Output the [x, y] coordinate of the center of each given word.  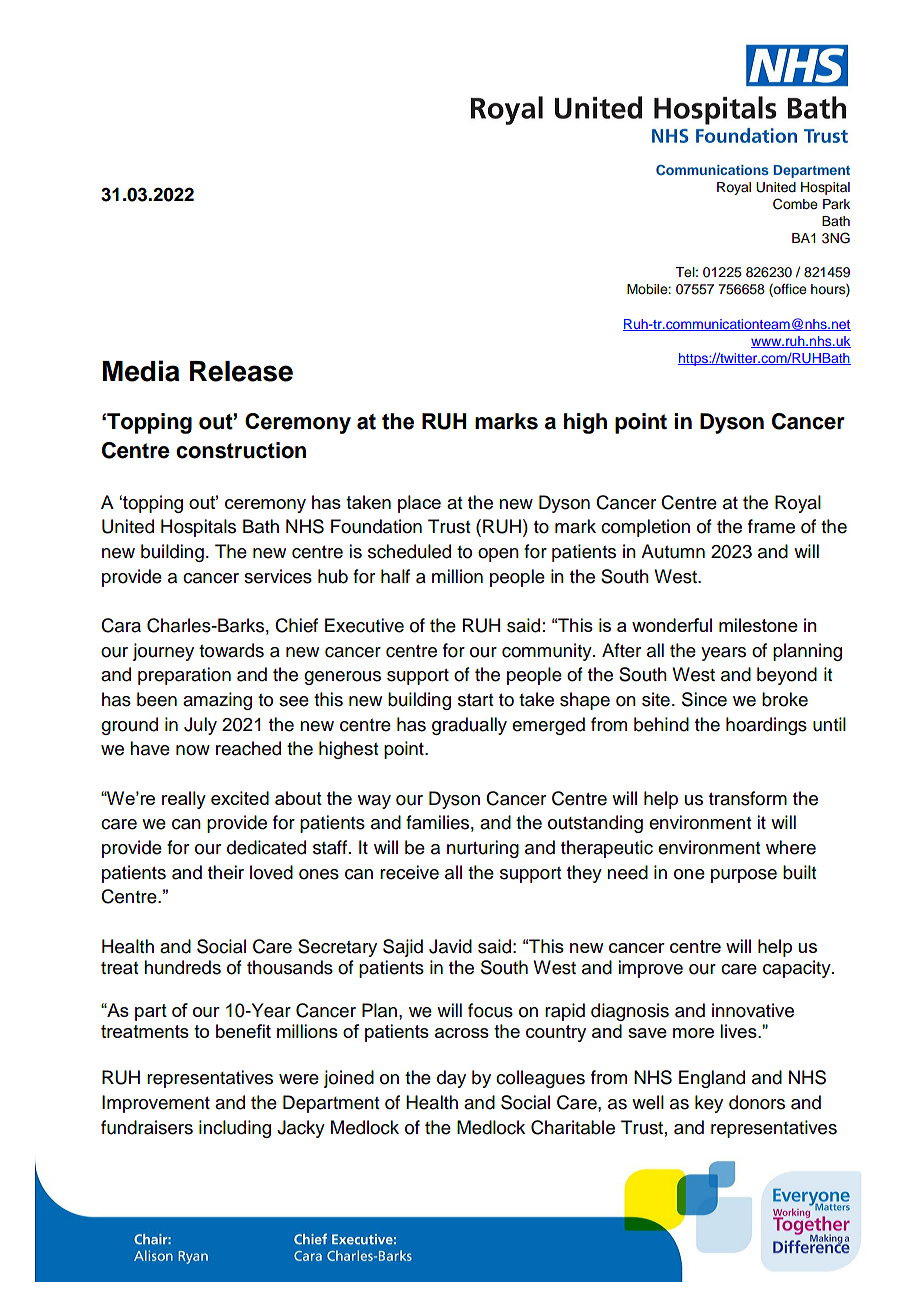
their [226, 872]
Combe [795, 204]
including [235, 1129]
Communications [712, 170]
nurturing [483, 849]
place [419, 504]
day [451, 1079]
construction [241, 450]
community [548, 652]
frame [771, 526]
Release [241, 371]
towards [231, 650]
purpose [744, 876]
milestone [758, 625]
